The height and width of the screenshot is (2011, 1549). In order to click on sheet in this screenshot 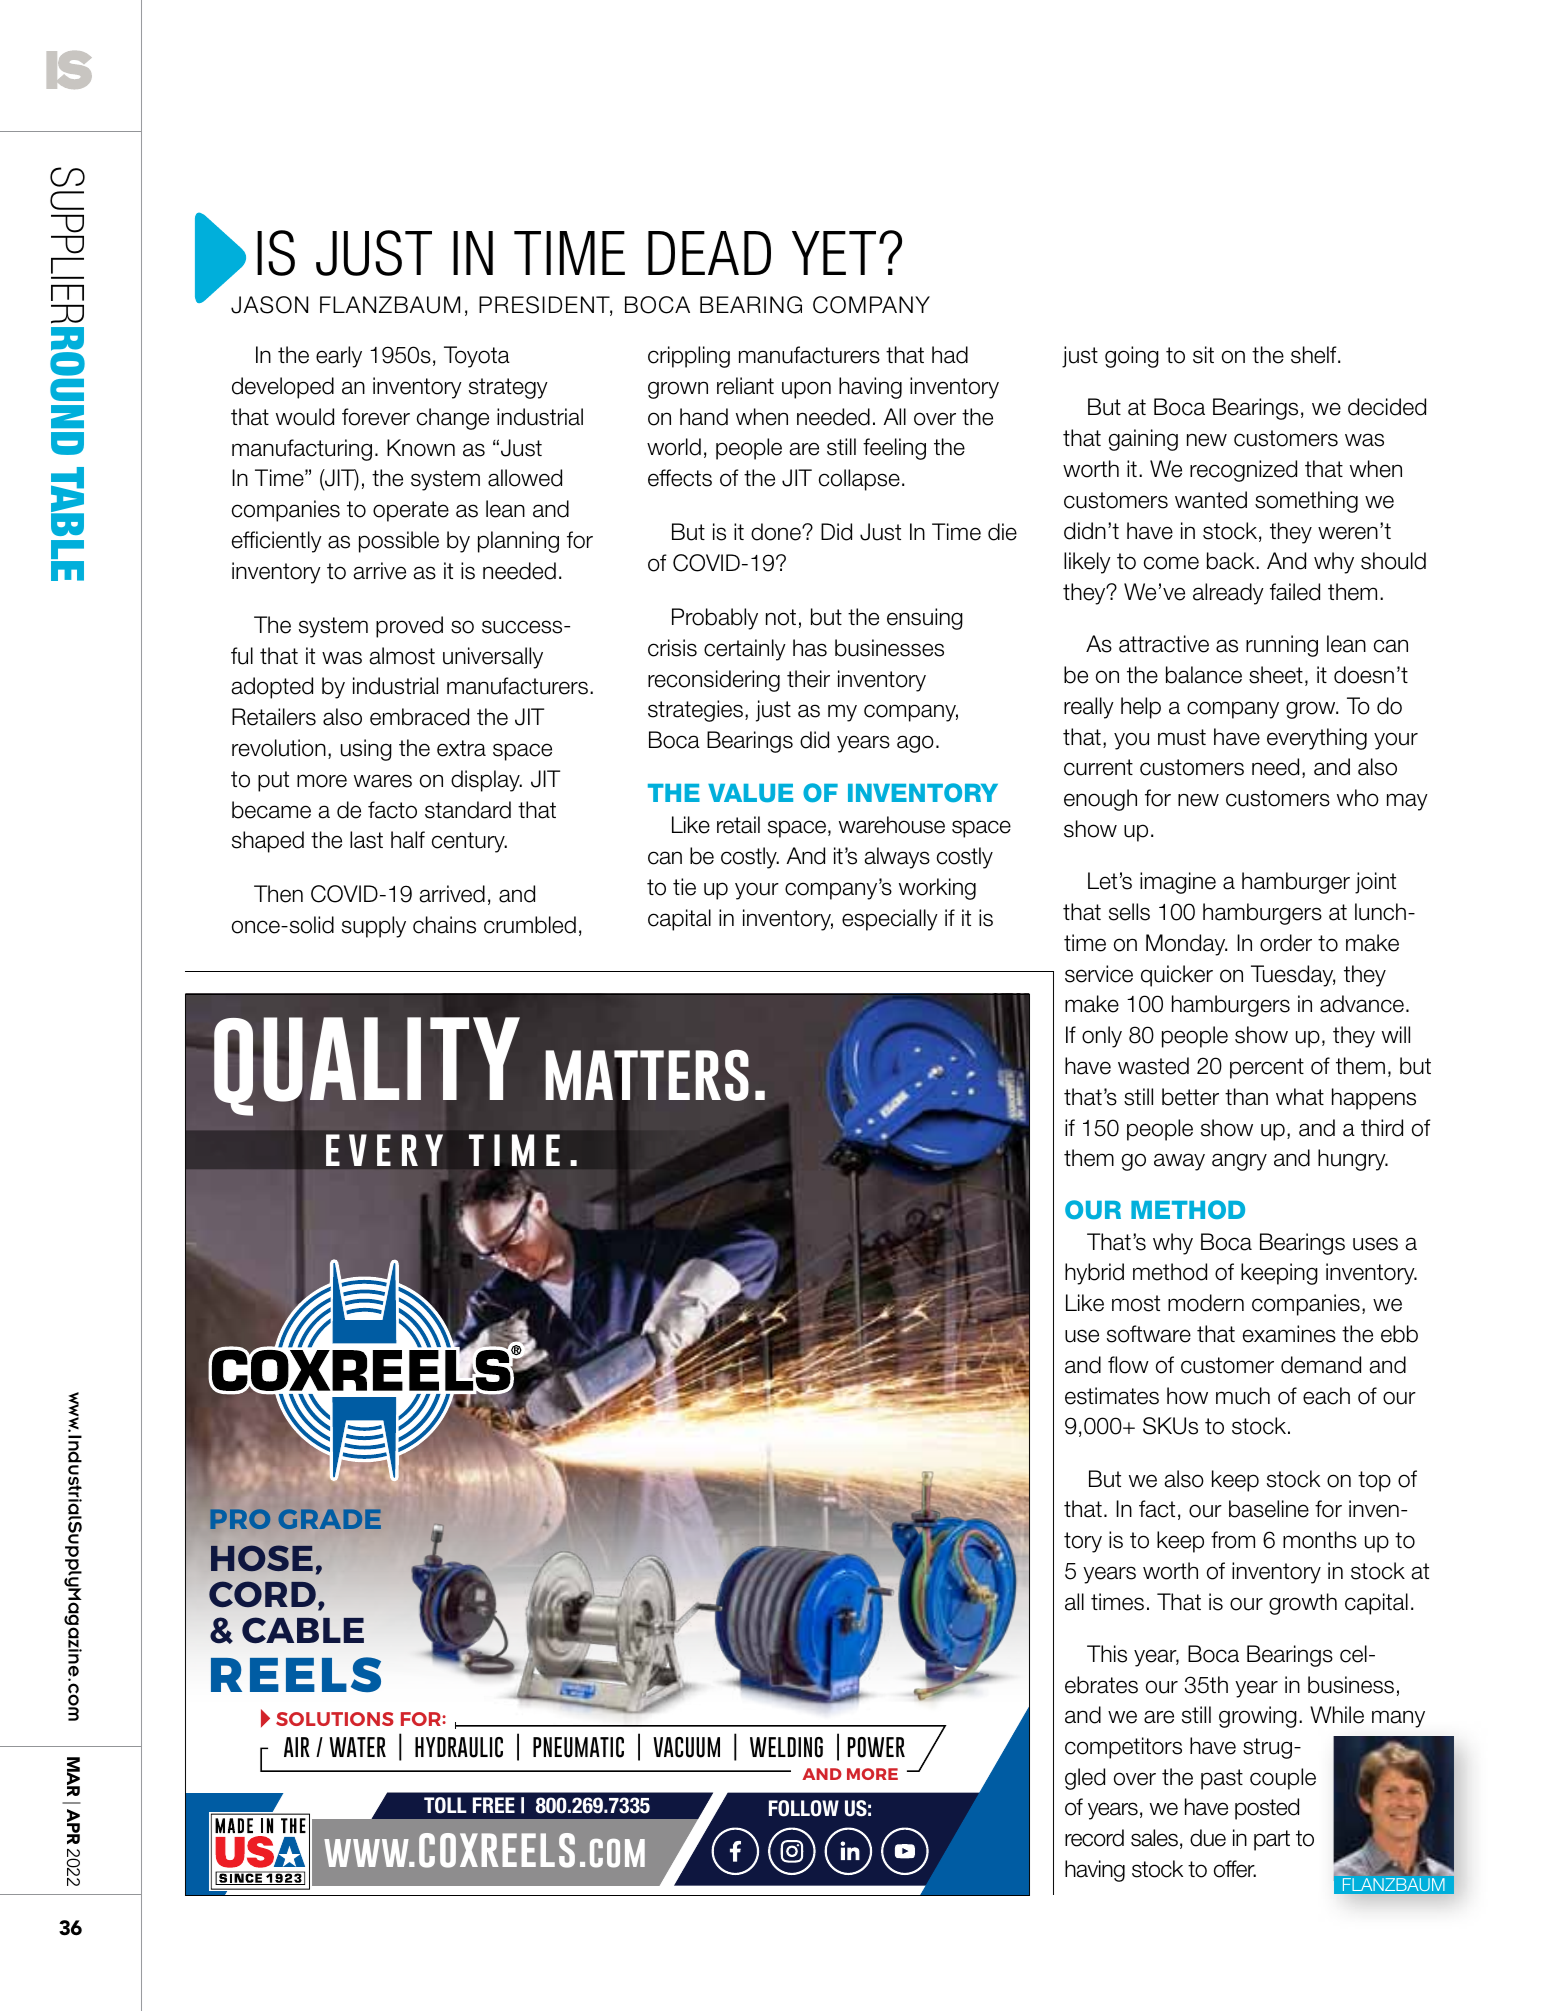, I will do `click(1276, 675)`.
